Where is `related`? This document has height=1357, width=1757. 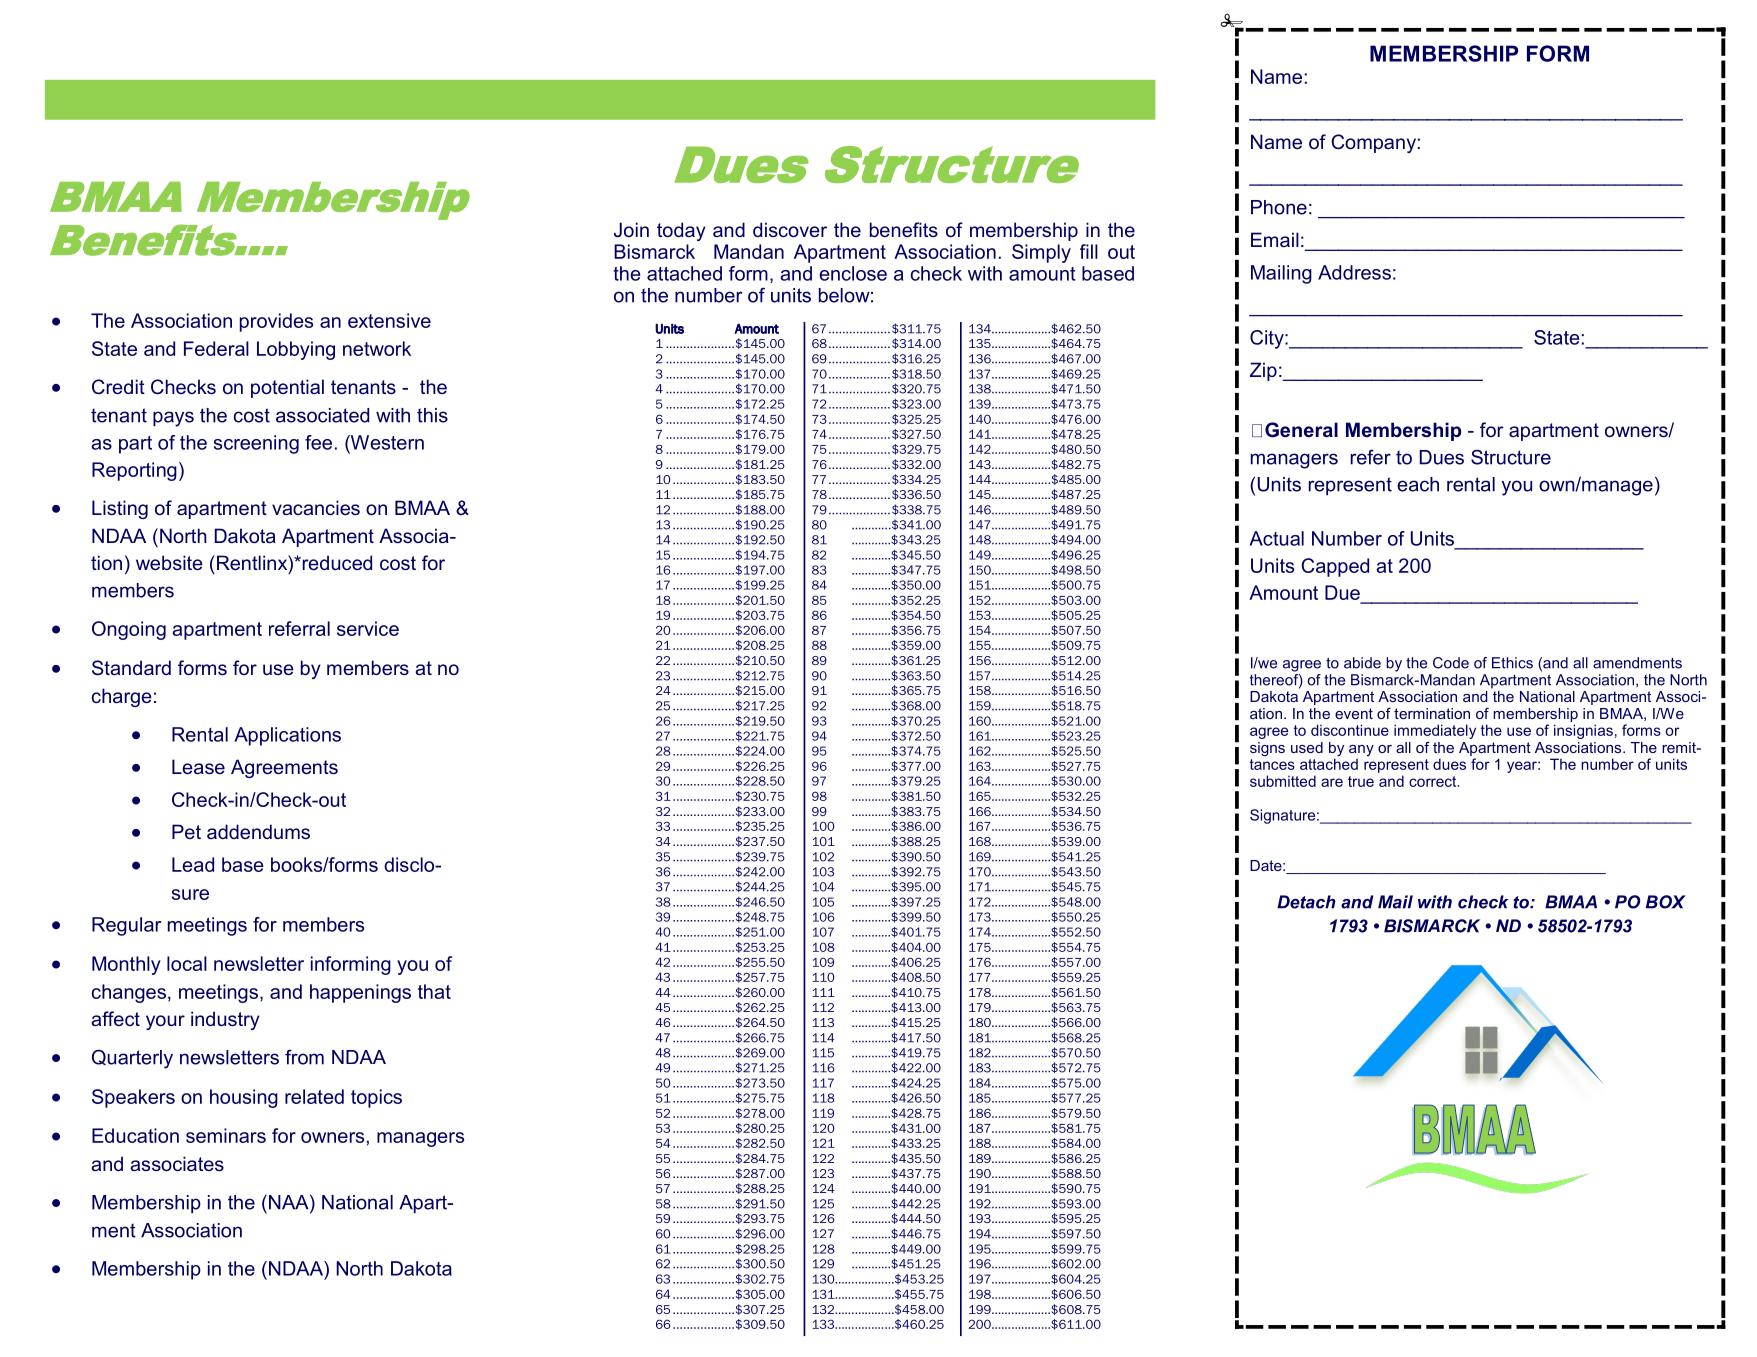 related is located at coordinates (314, 1096).
